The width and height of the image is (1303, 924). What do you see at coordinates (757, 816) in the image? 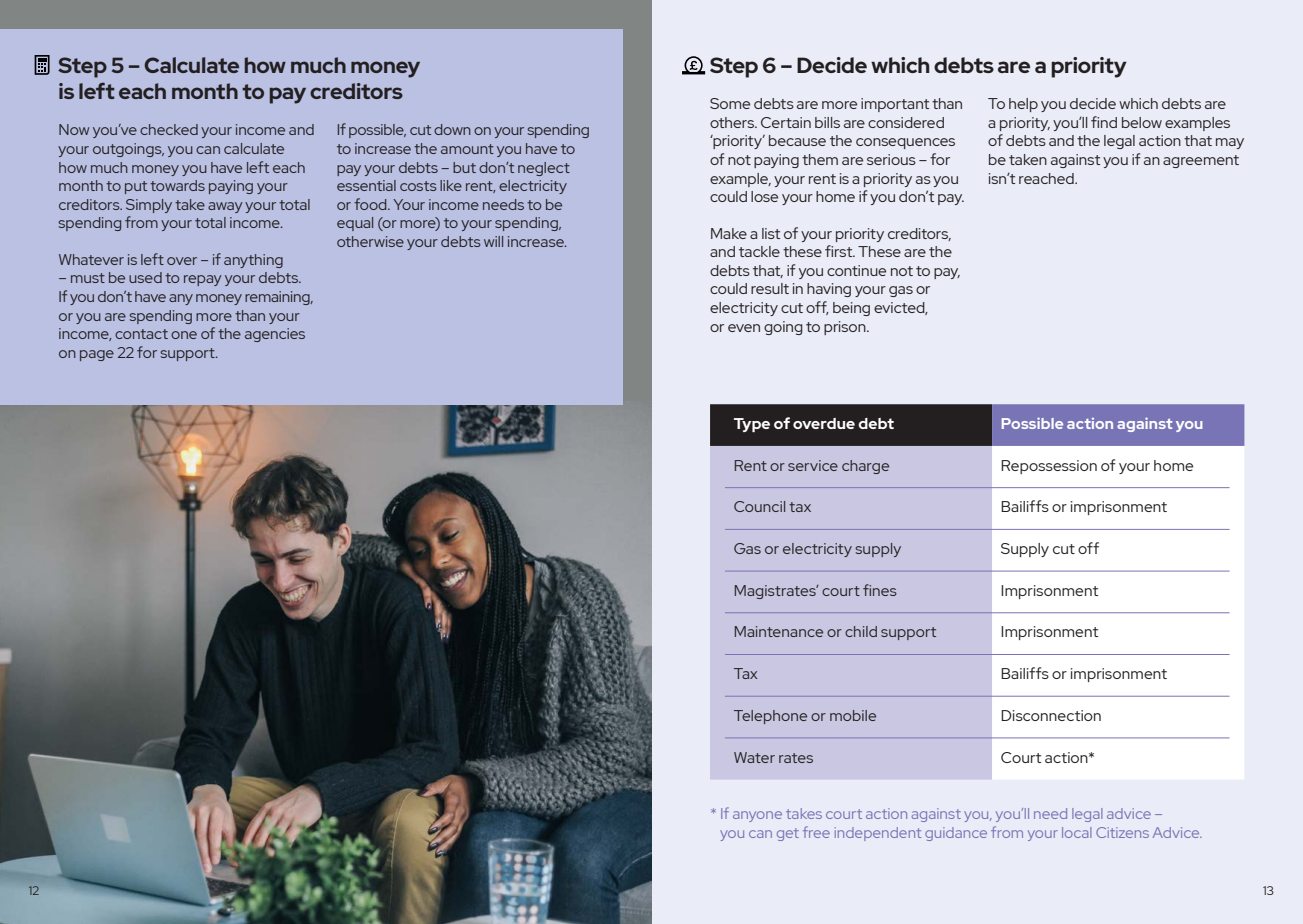
I see `anyone` at bounding box center [757, 816].
